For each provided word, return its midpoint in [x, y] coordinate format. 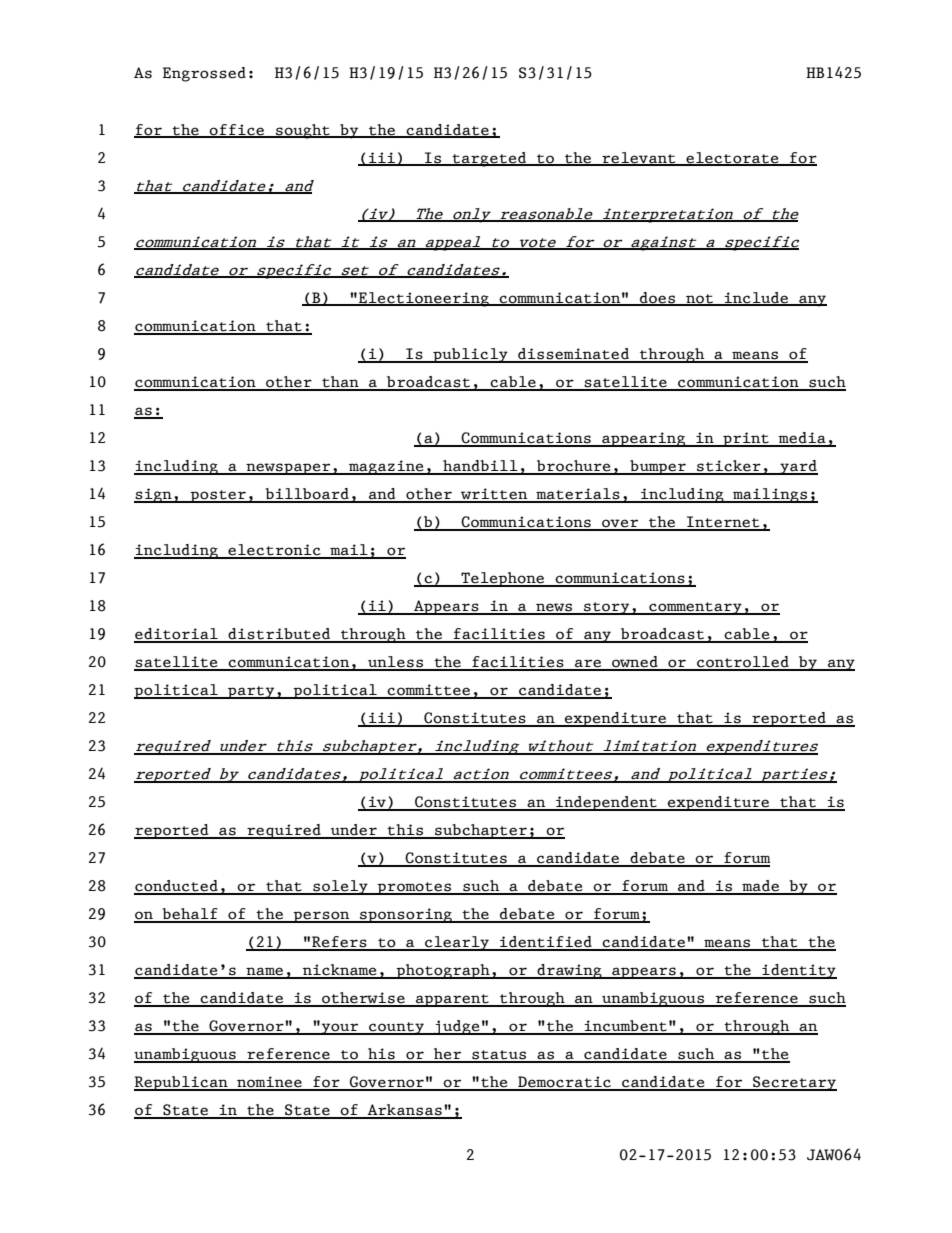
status [499, 1056]
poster [218, 496]
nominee [269, 1083]
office [237, 130]
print [746, 439]
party [251, 692]
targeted [490, 159]
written [494, 495]
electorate [732, 158]
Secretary [794, 1083]
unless [396, 663]
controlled [743, 663]
